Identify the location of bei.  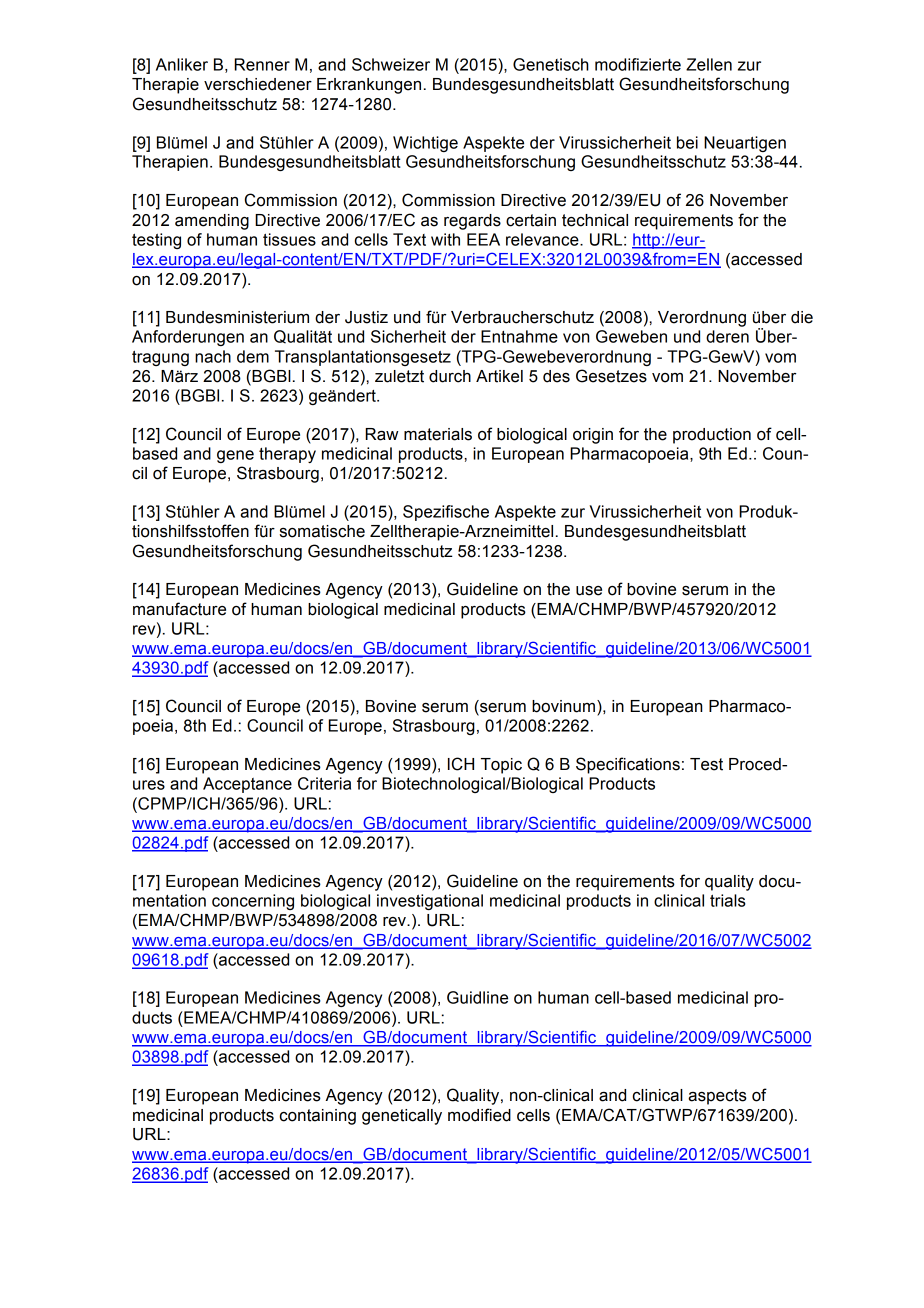
(687, 142).
